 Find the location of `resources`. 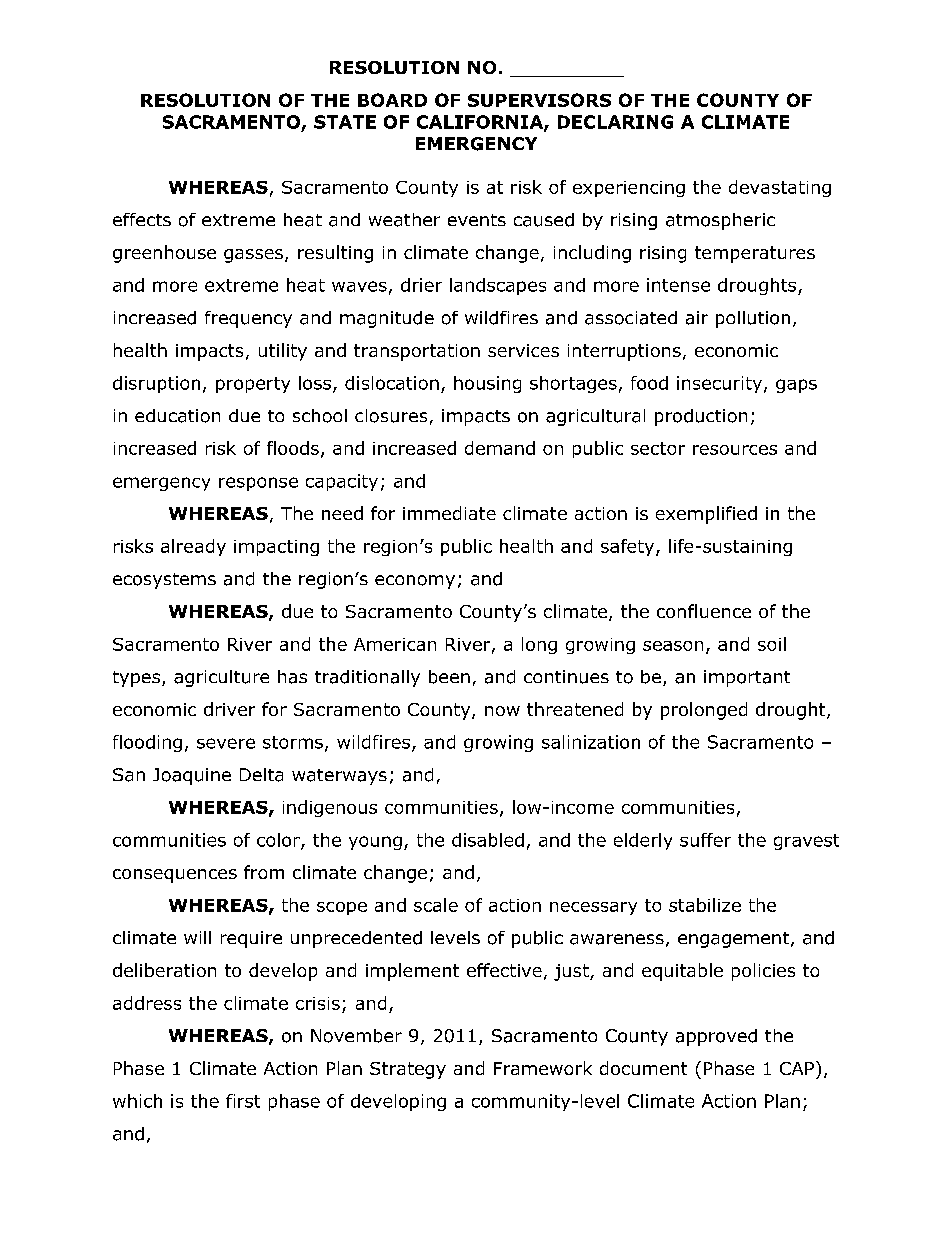

resources is located at coordinates (735, 450).
